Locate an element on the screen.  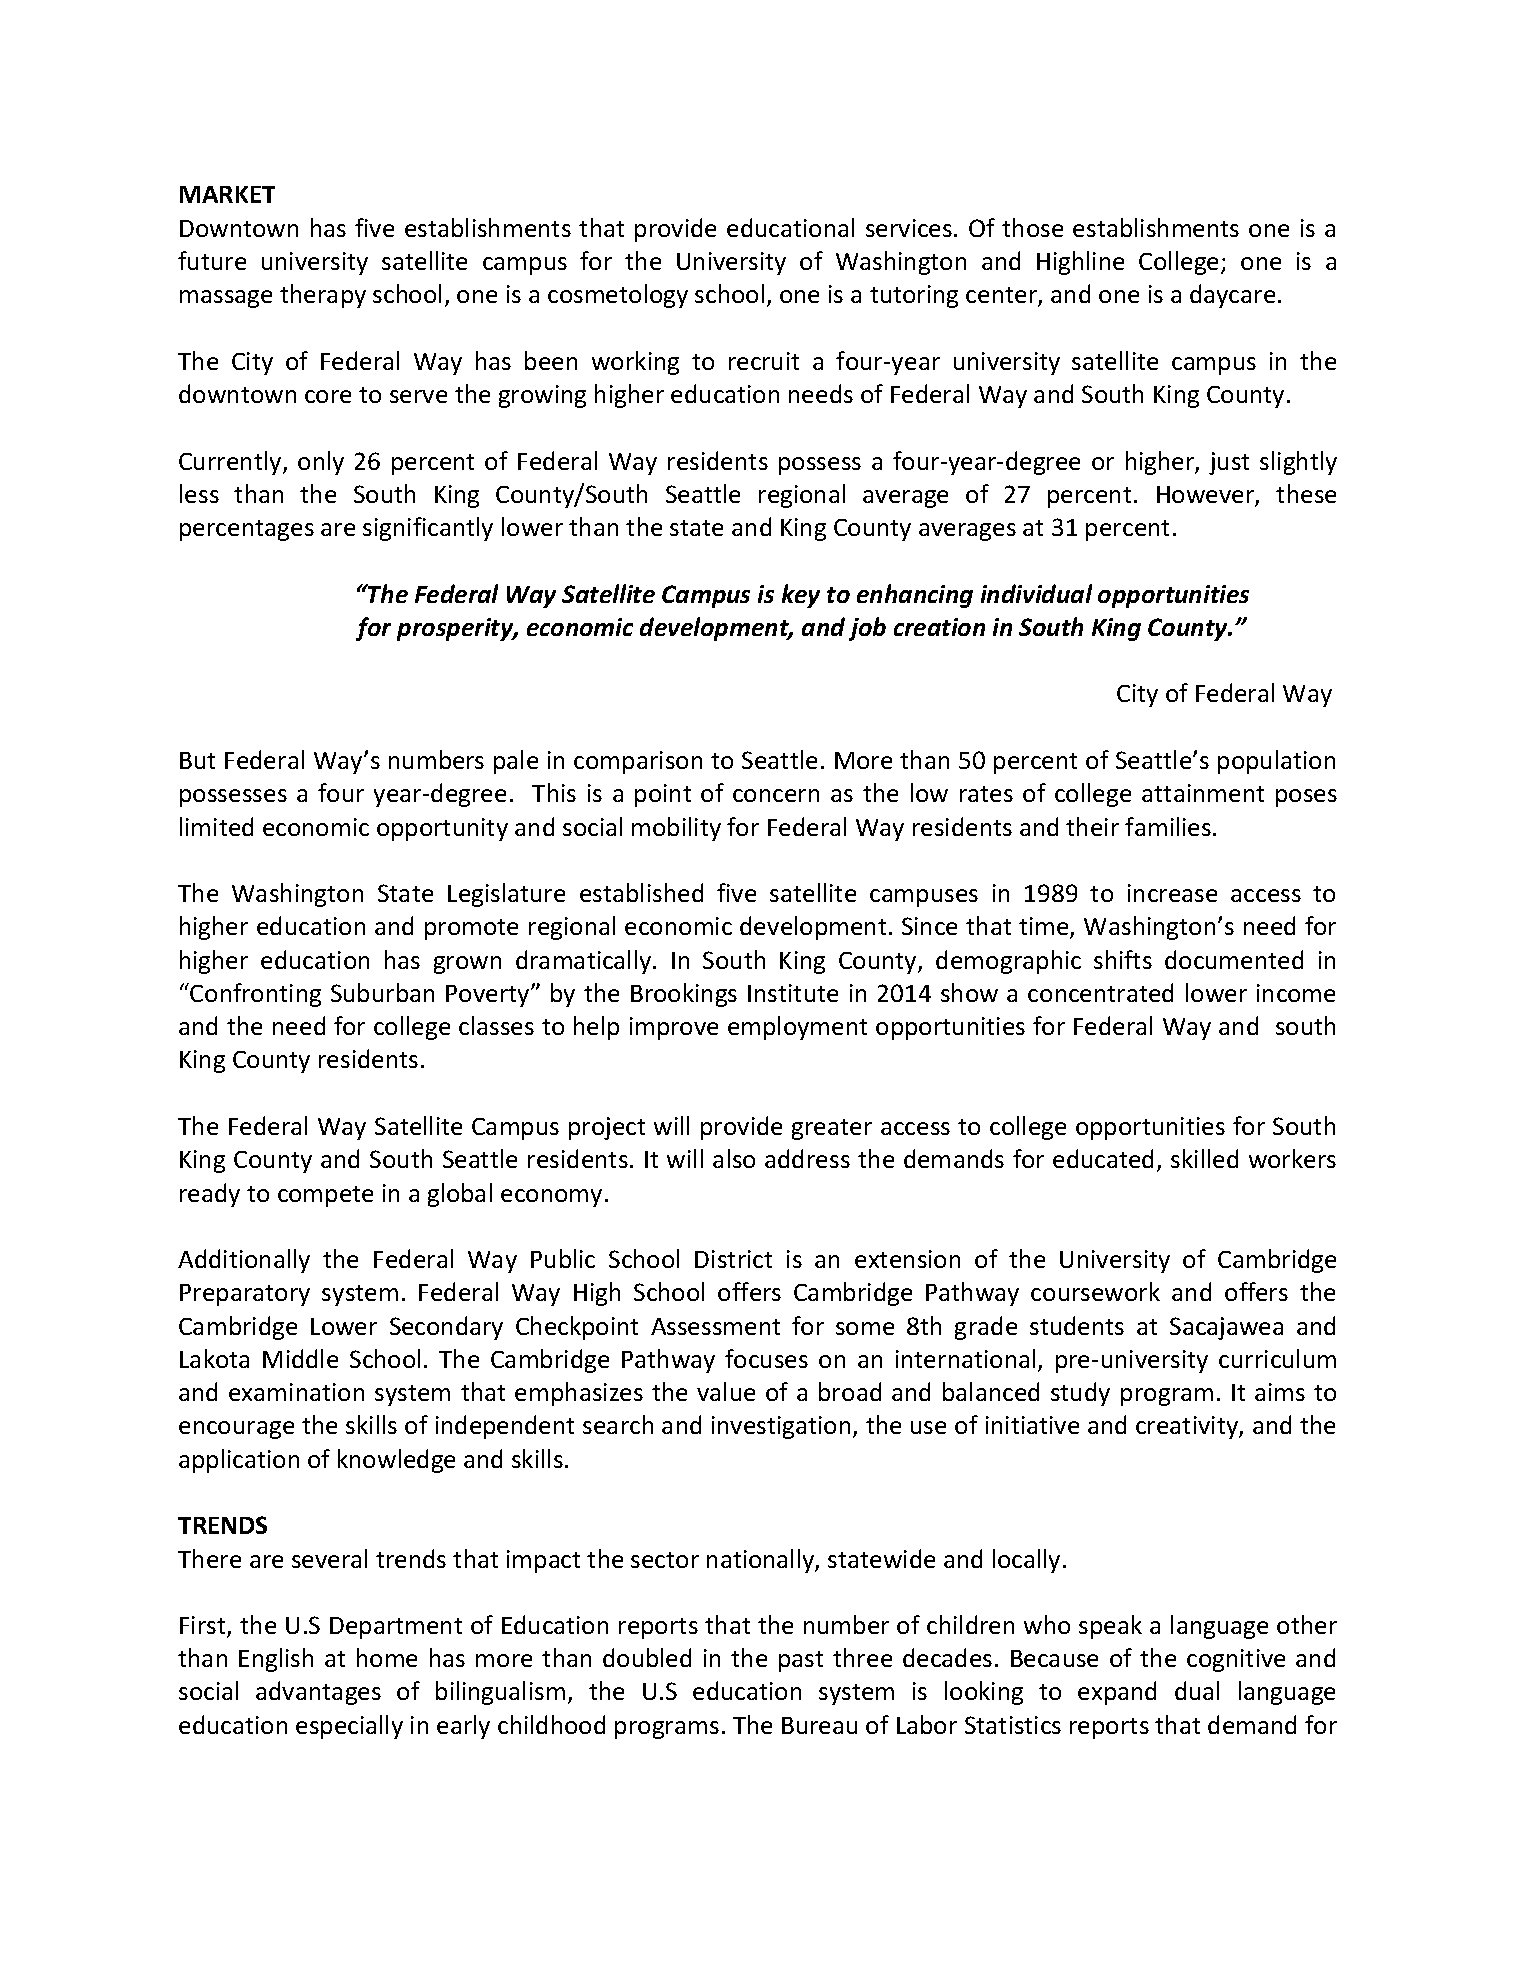
Suburban is located at coordinates (382, 992).
